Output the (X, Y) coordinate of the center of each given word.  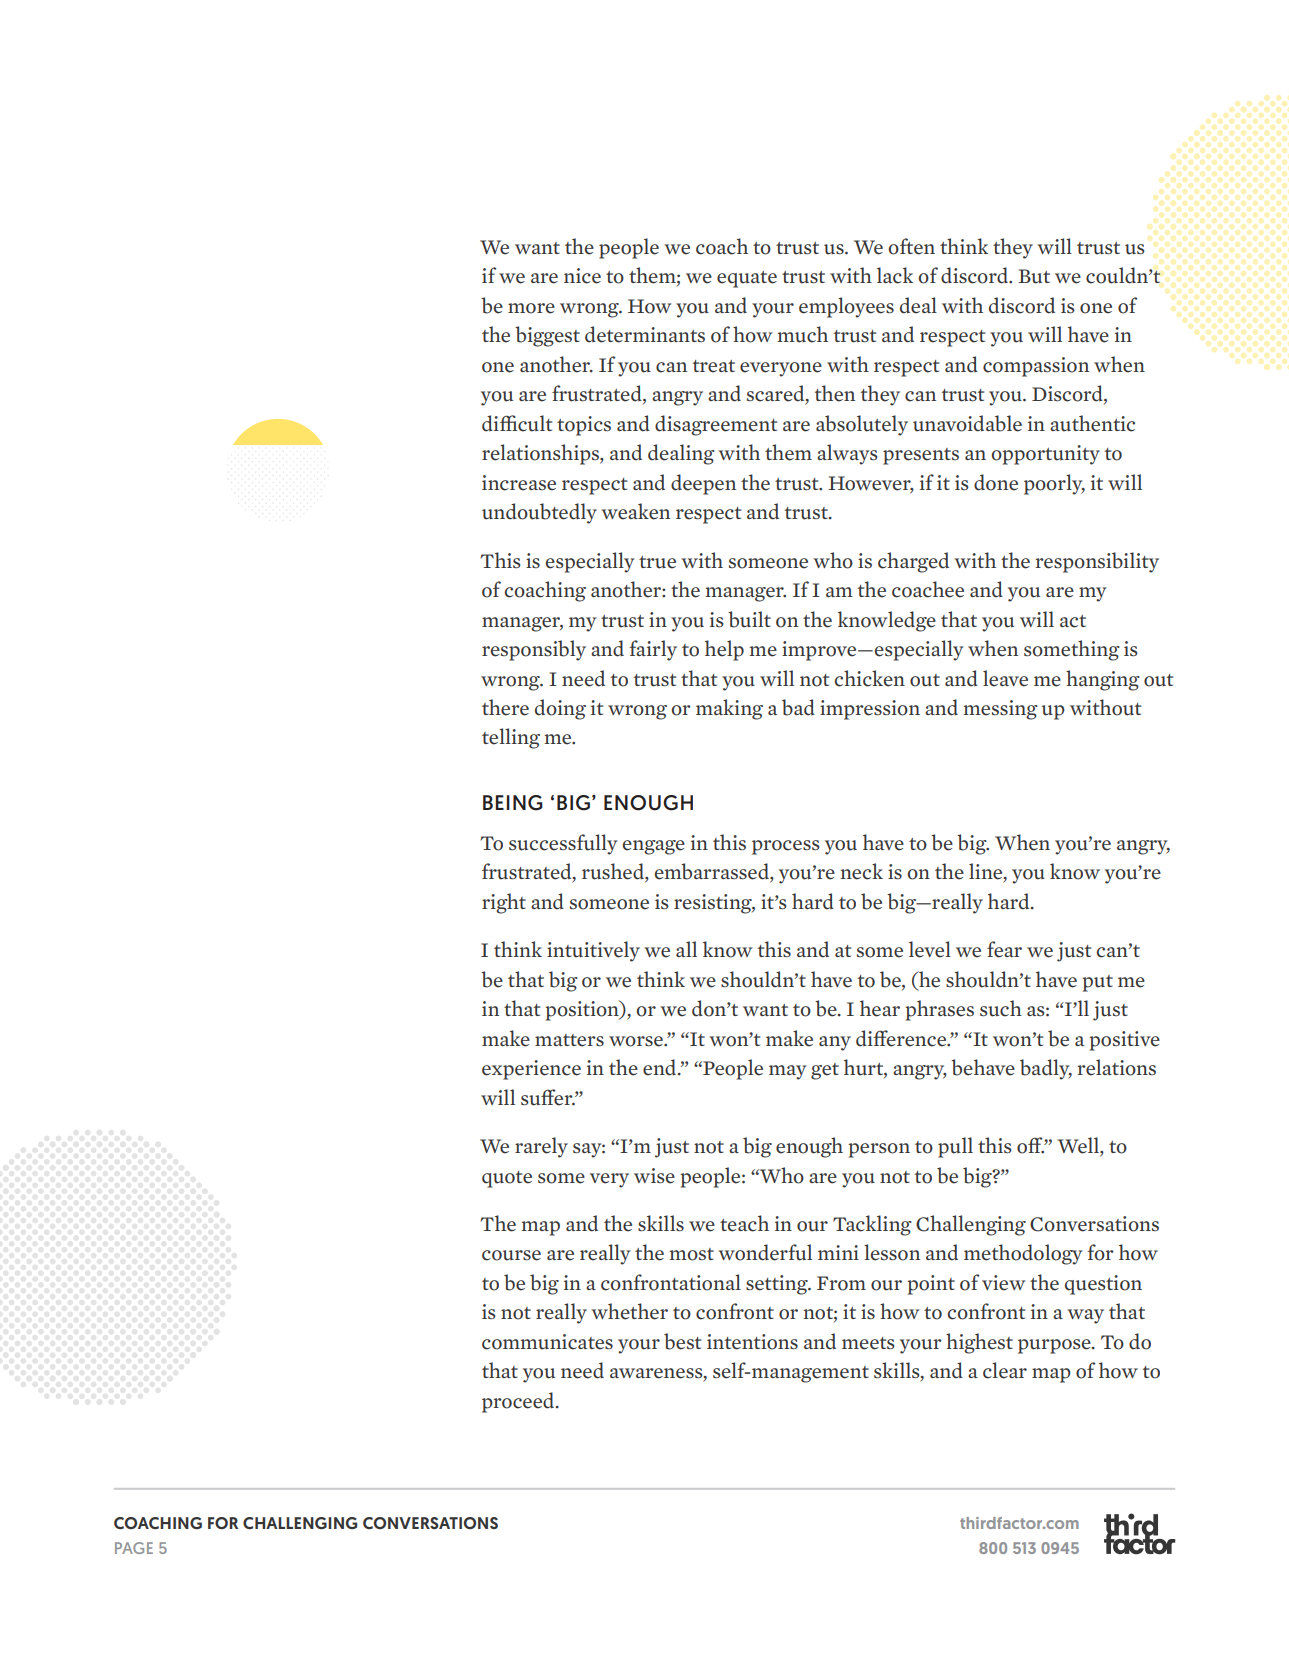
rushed (614, 872)
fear (1004, 949)
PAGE (134, 1548)
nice (582, 276)
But (1034, 276)
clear (1005, 1370)
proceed (519, 1402)
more (531, 308)
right (504, 903)
